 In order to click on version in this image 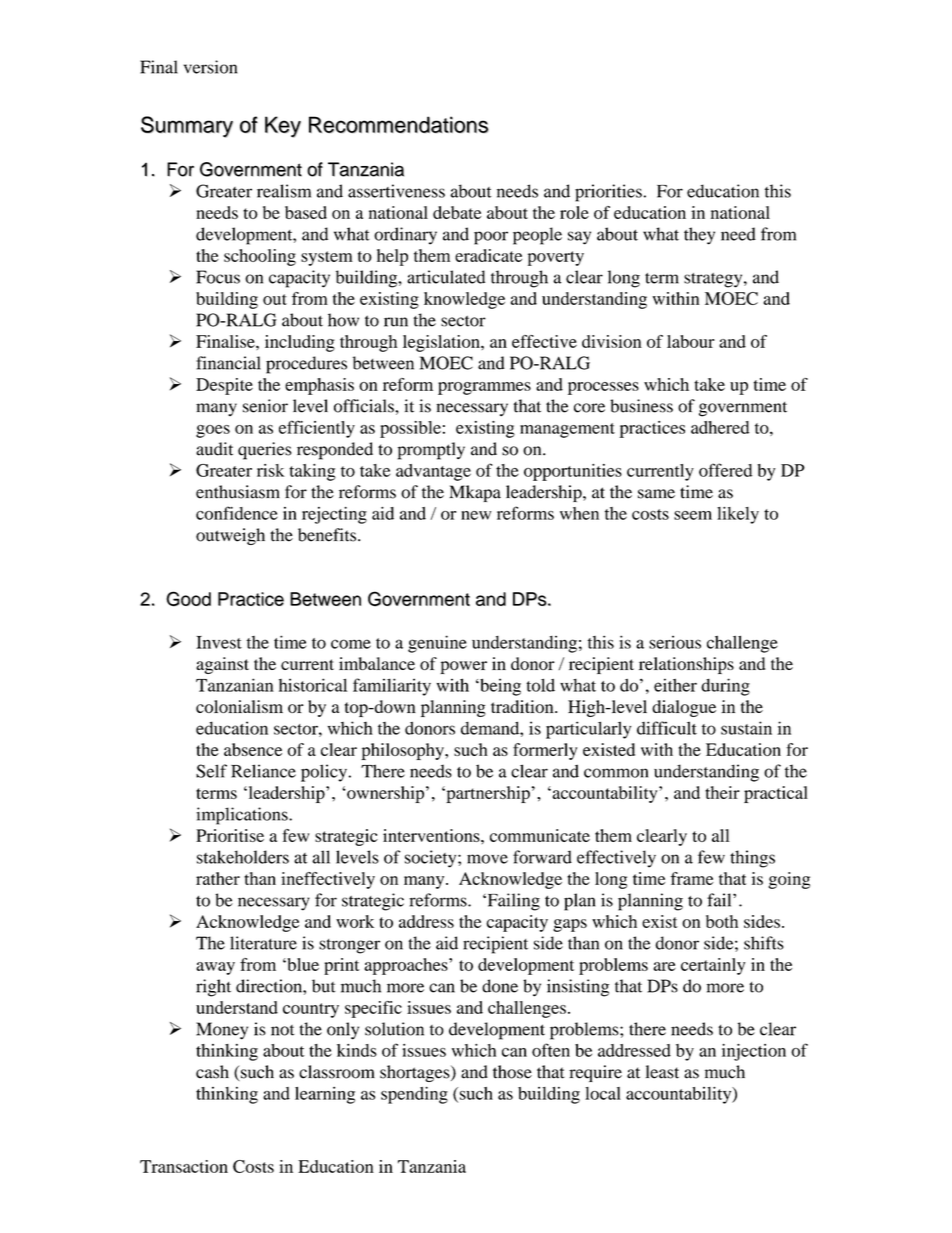, I will do `click(210, 67)`.
